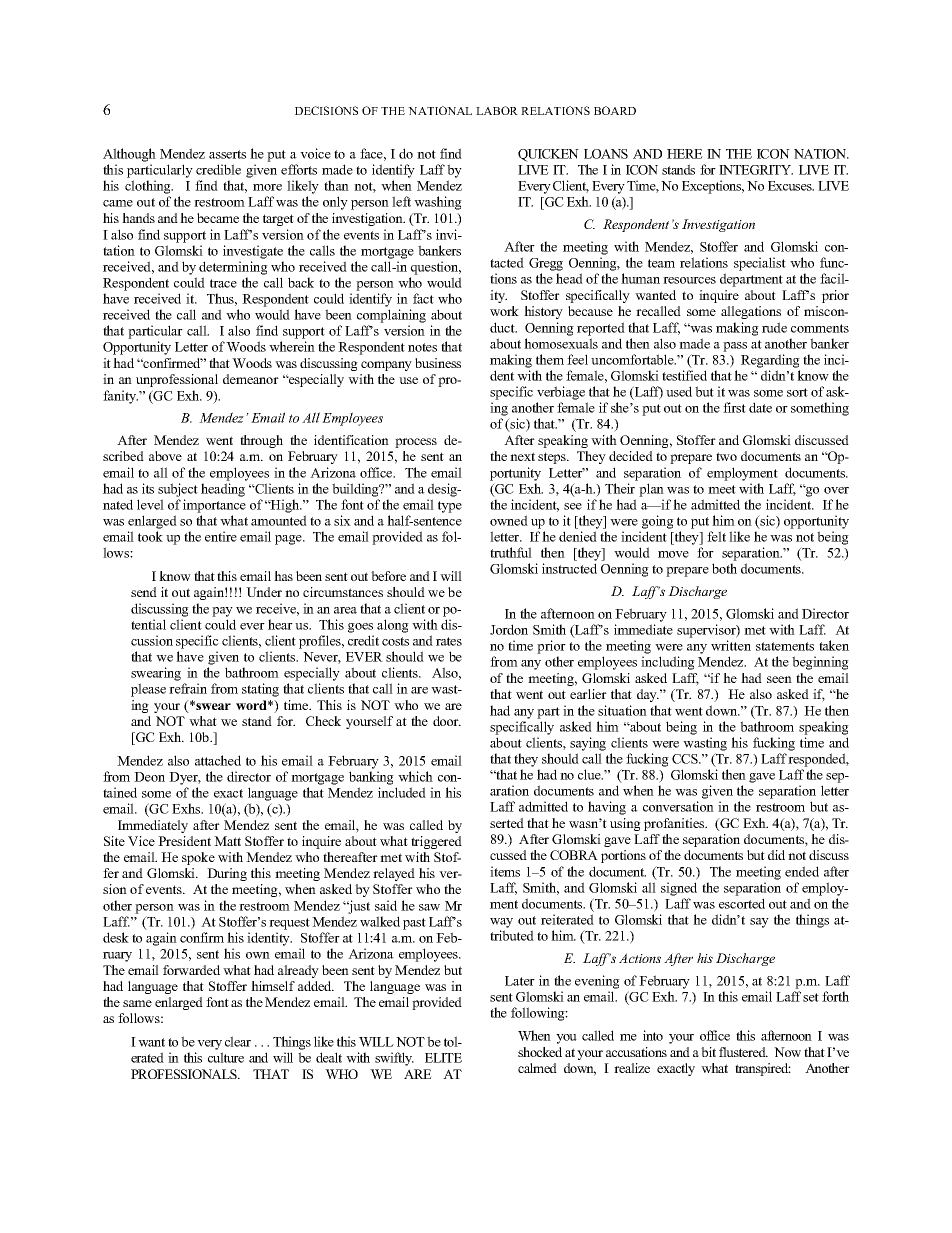 This screenshot has height=1233, width=952. I want to click on conversation, so click(678, 806).
